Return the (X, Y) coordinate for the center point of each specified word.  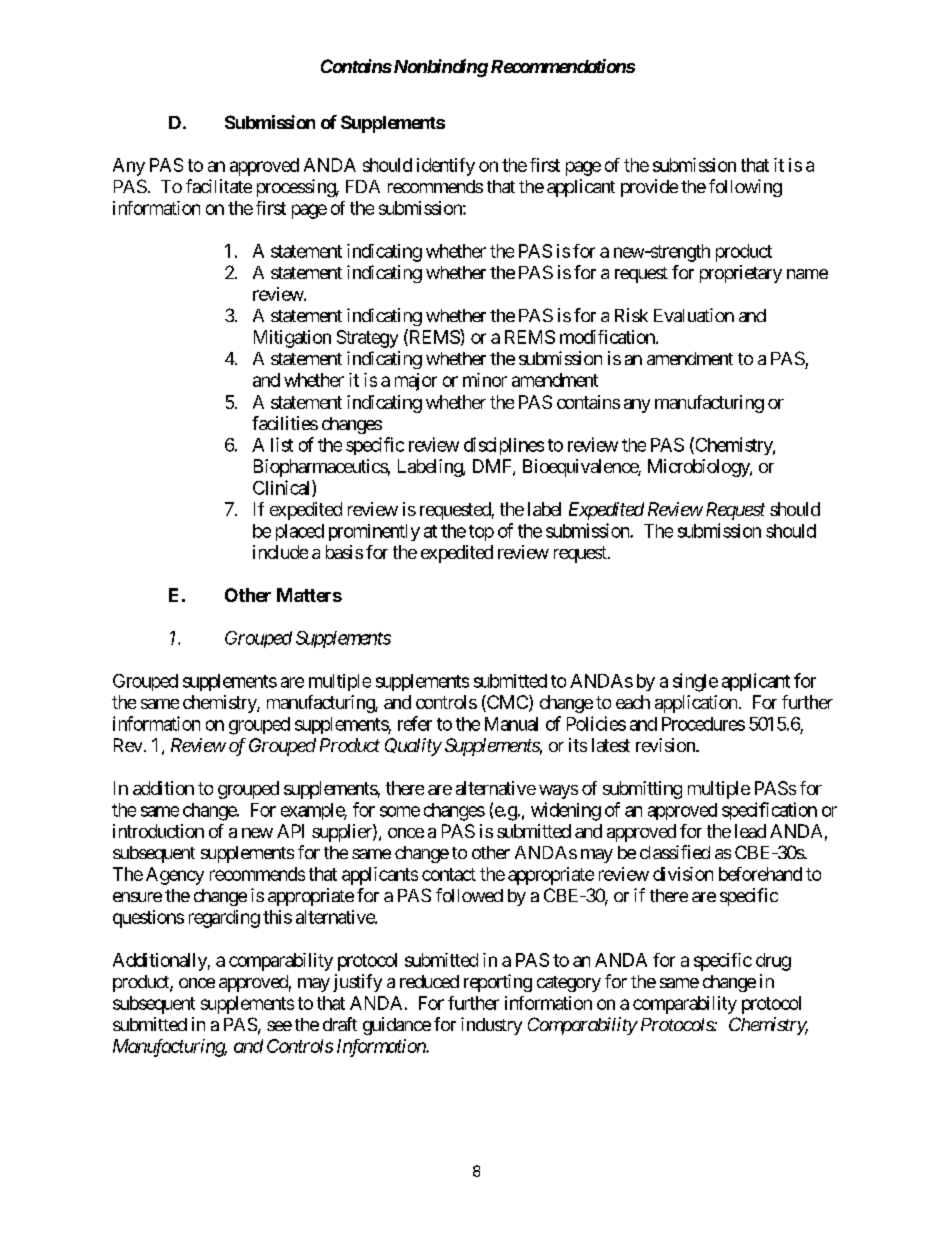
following (745, 188)
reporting (498, 983)
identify (446, 167)
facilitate (219, 186)
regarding (224, 919)
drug (773, 962)
